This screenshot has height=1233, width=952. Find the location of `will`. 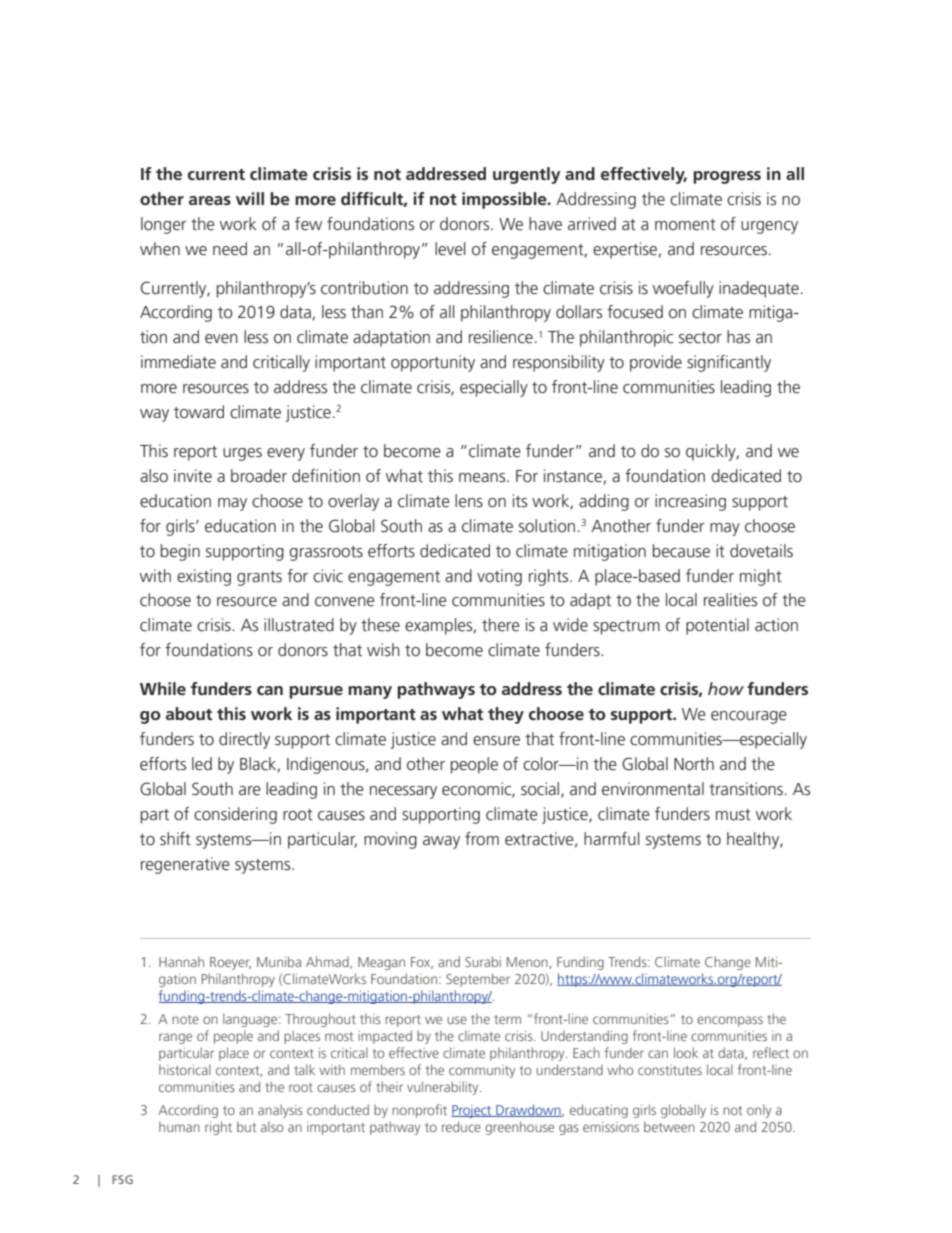

will is located at coordinates (250, 198).
